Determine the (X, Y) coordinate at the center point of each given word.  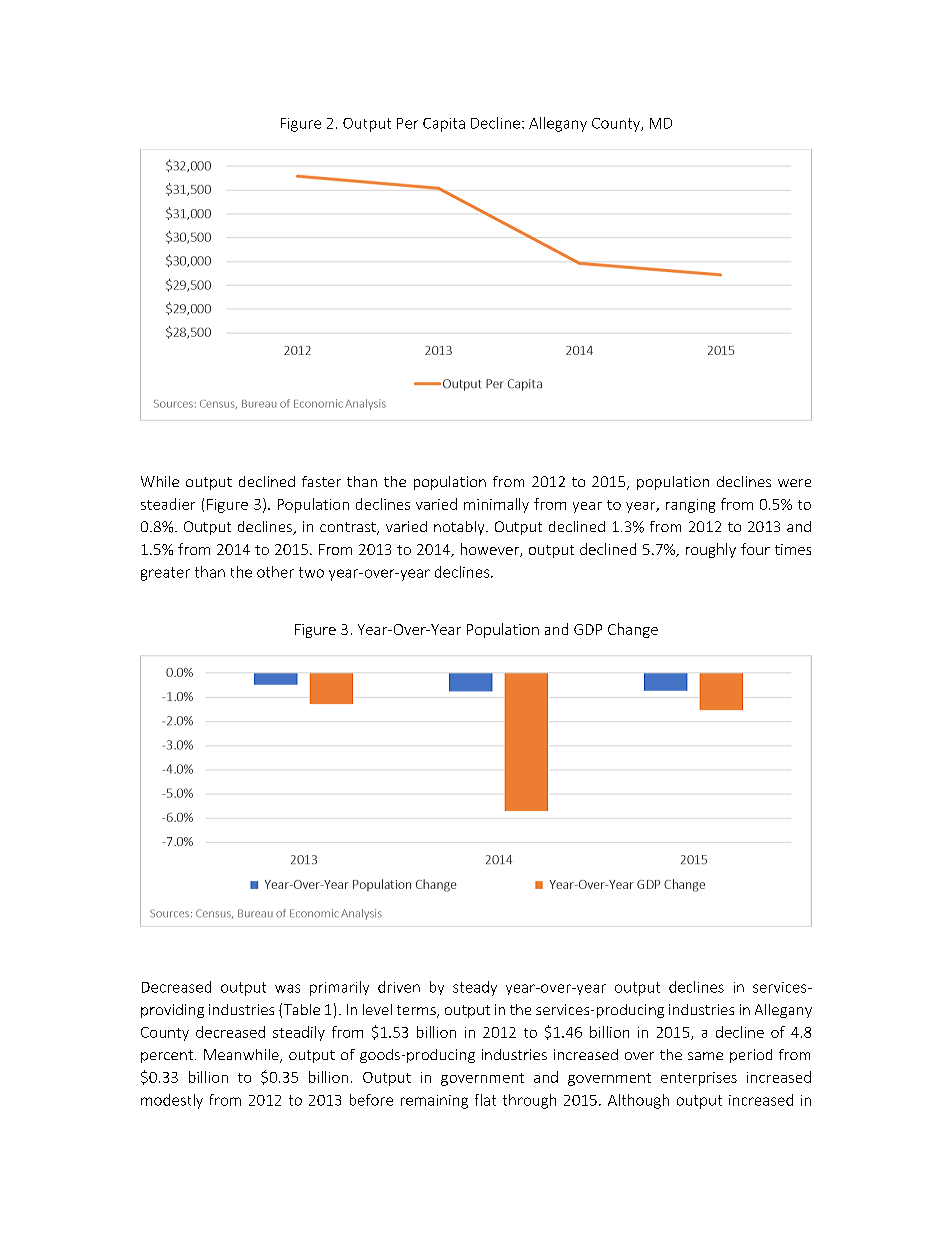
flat (485, 1100)
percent (168, 1056)
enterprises (699, 1079)
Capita (444, 125)
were (794, 483)
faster (321, 481)
